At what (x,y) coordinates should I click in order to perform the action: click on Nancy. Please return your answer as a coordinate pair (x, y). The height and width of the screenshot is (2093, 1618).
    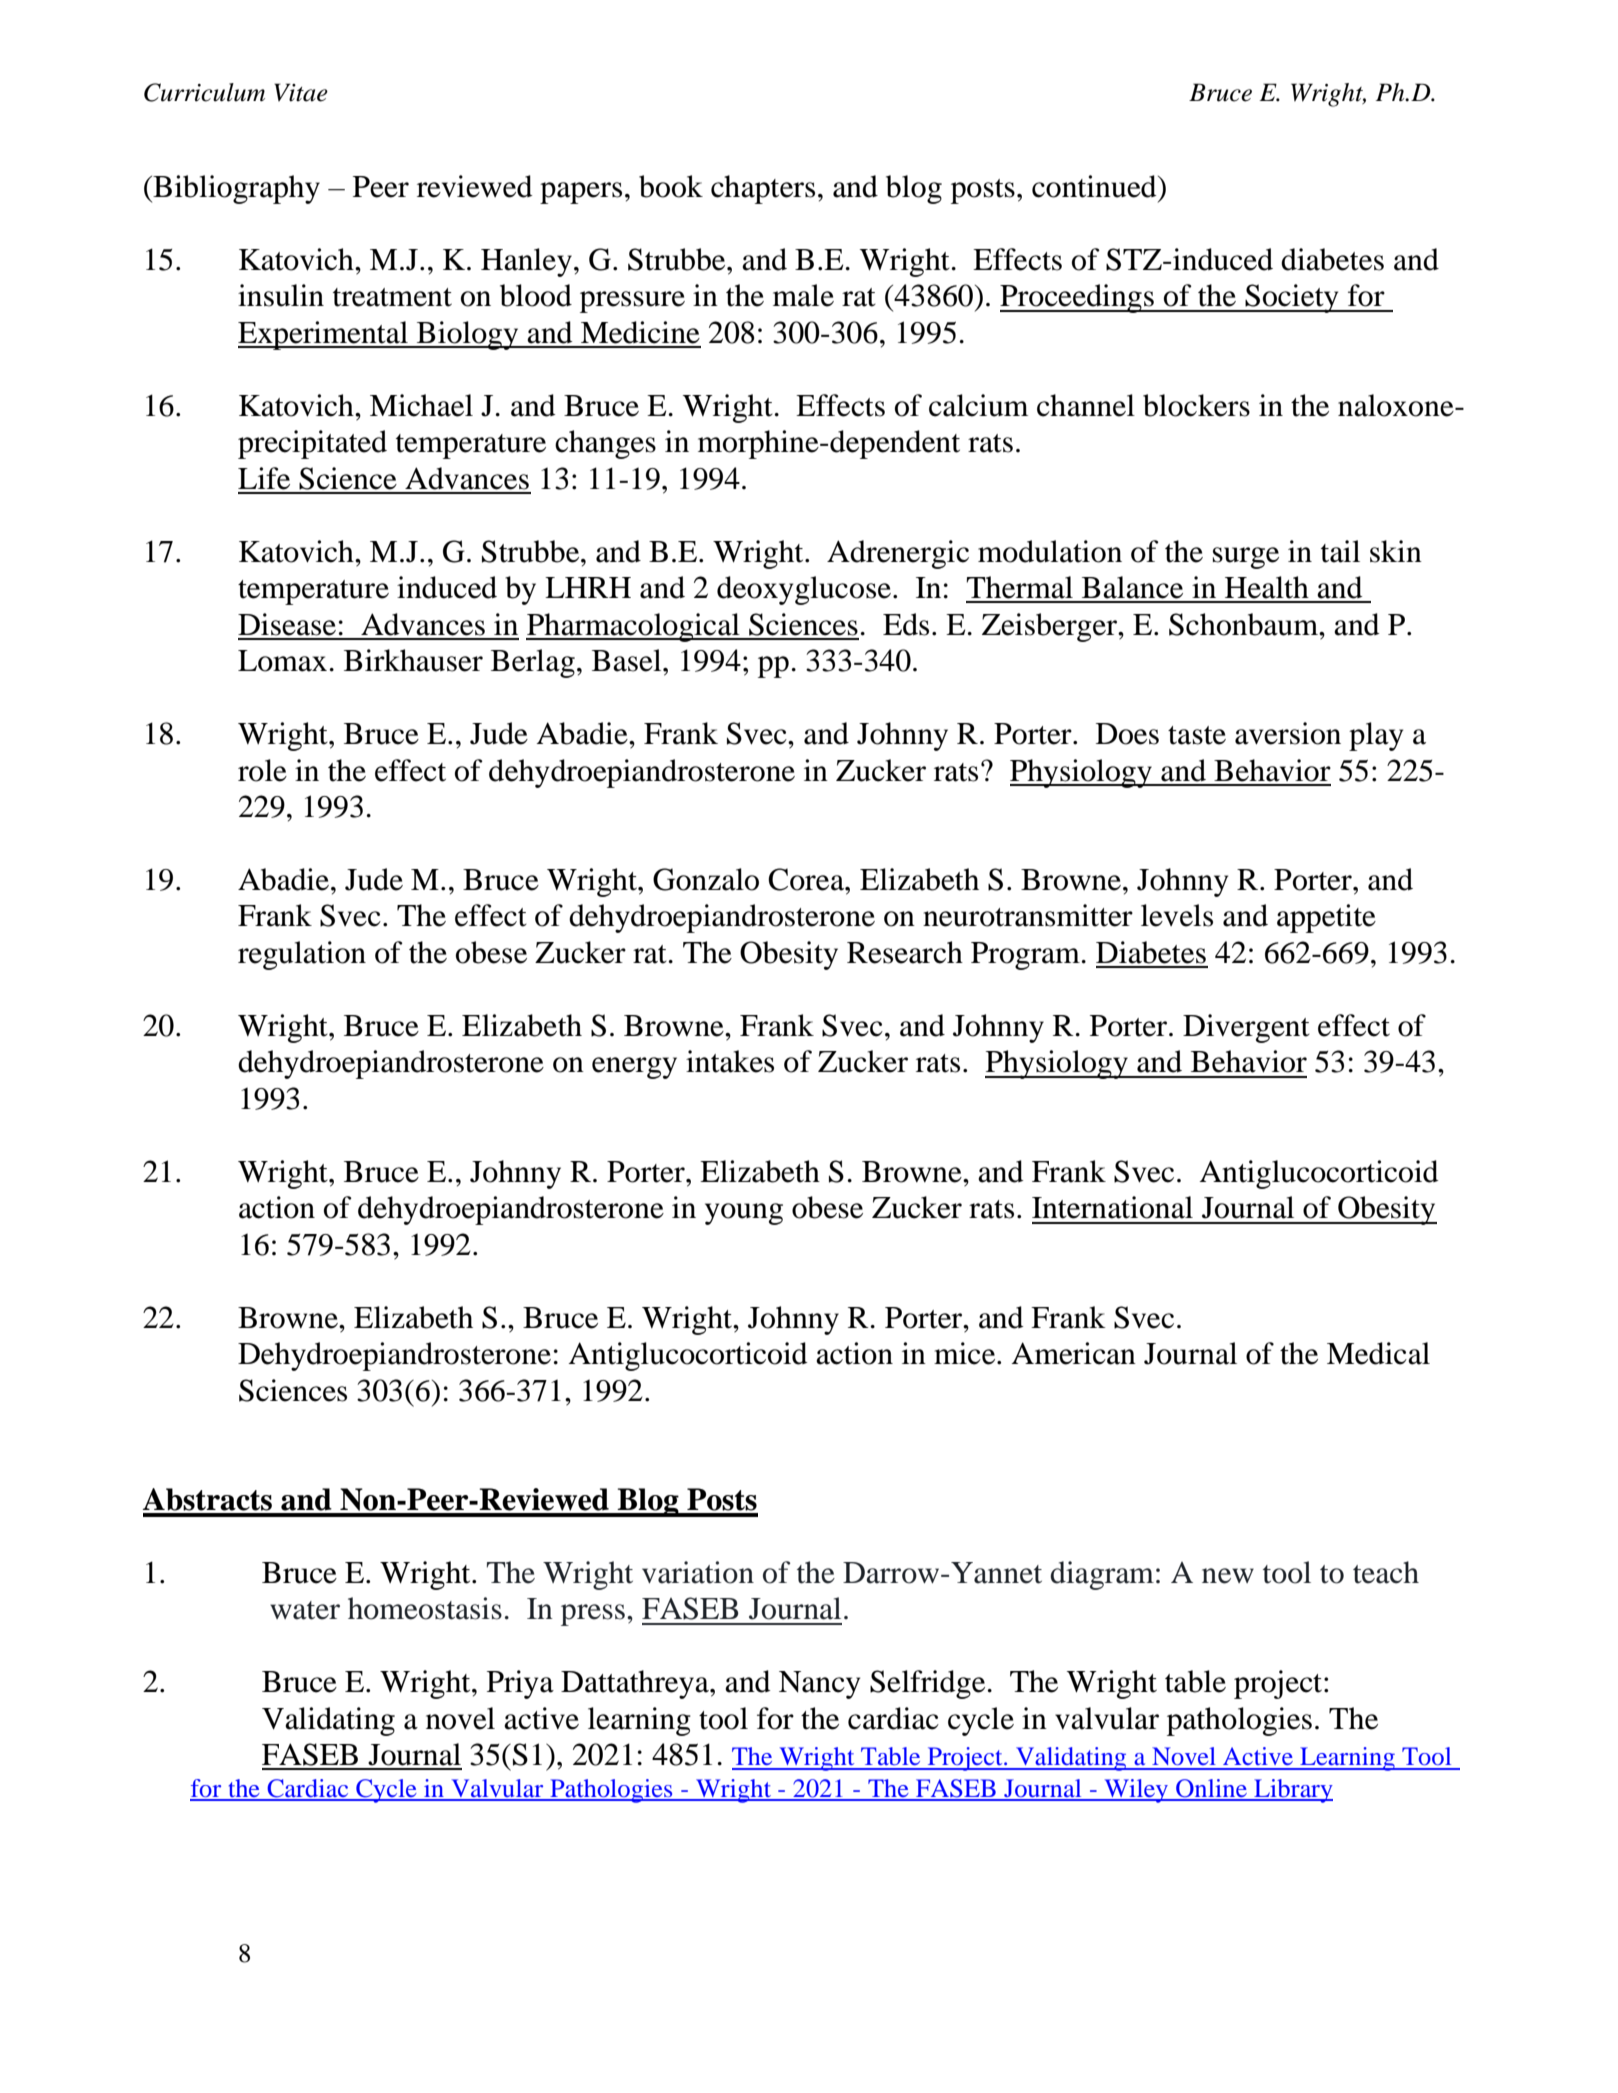
    Looking at the image, I should click on (819, 1685).
